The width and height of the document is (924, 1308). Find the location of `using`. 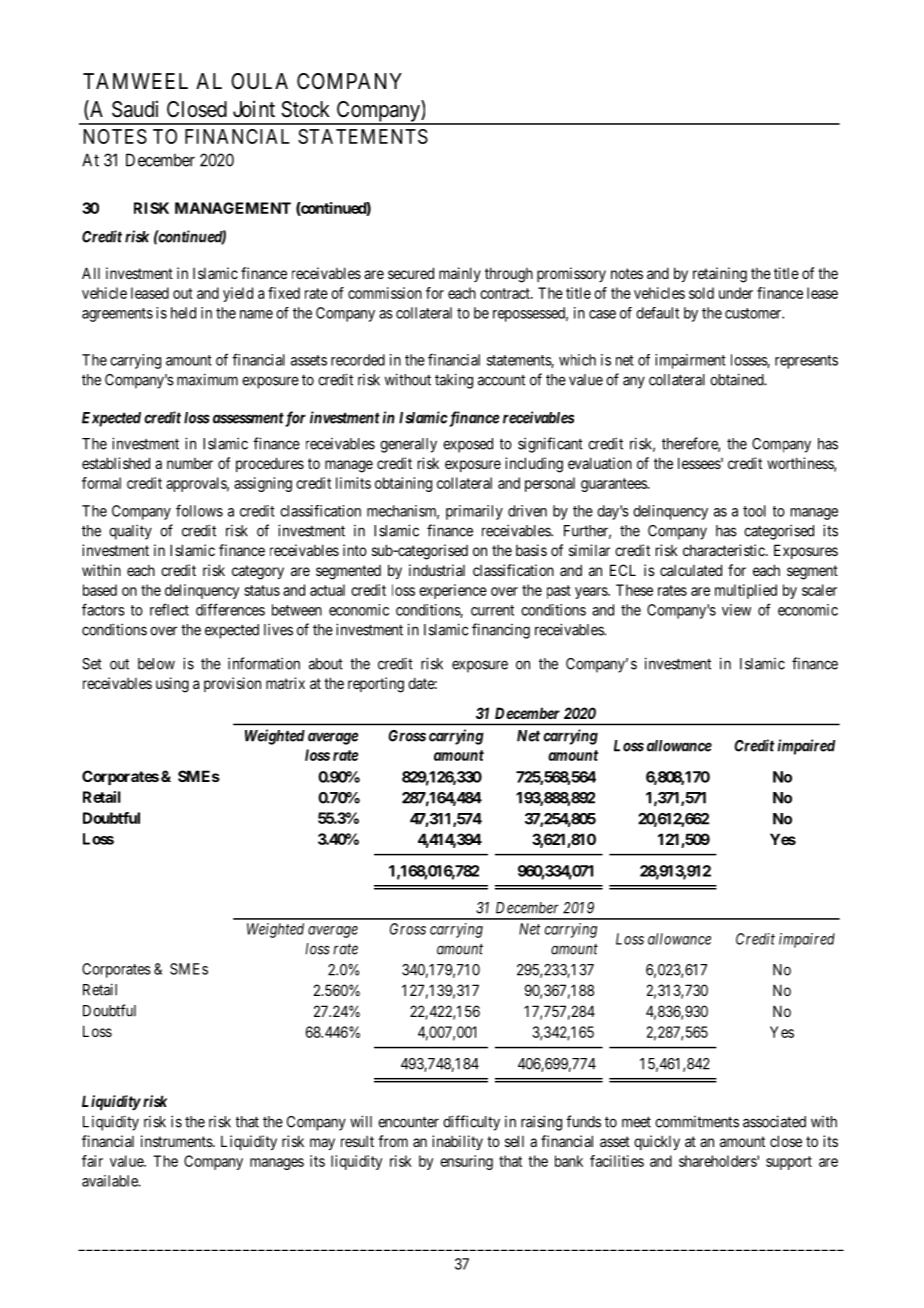

using is located at coordinates (172, 685).
